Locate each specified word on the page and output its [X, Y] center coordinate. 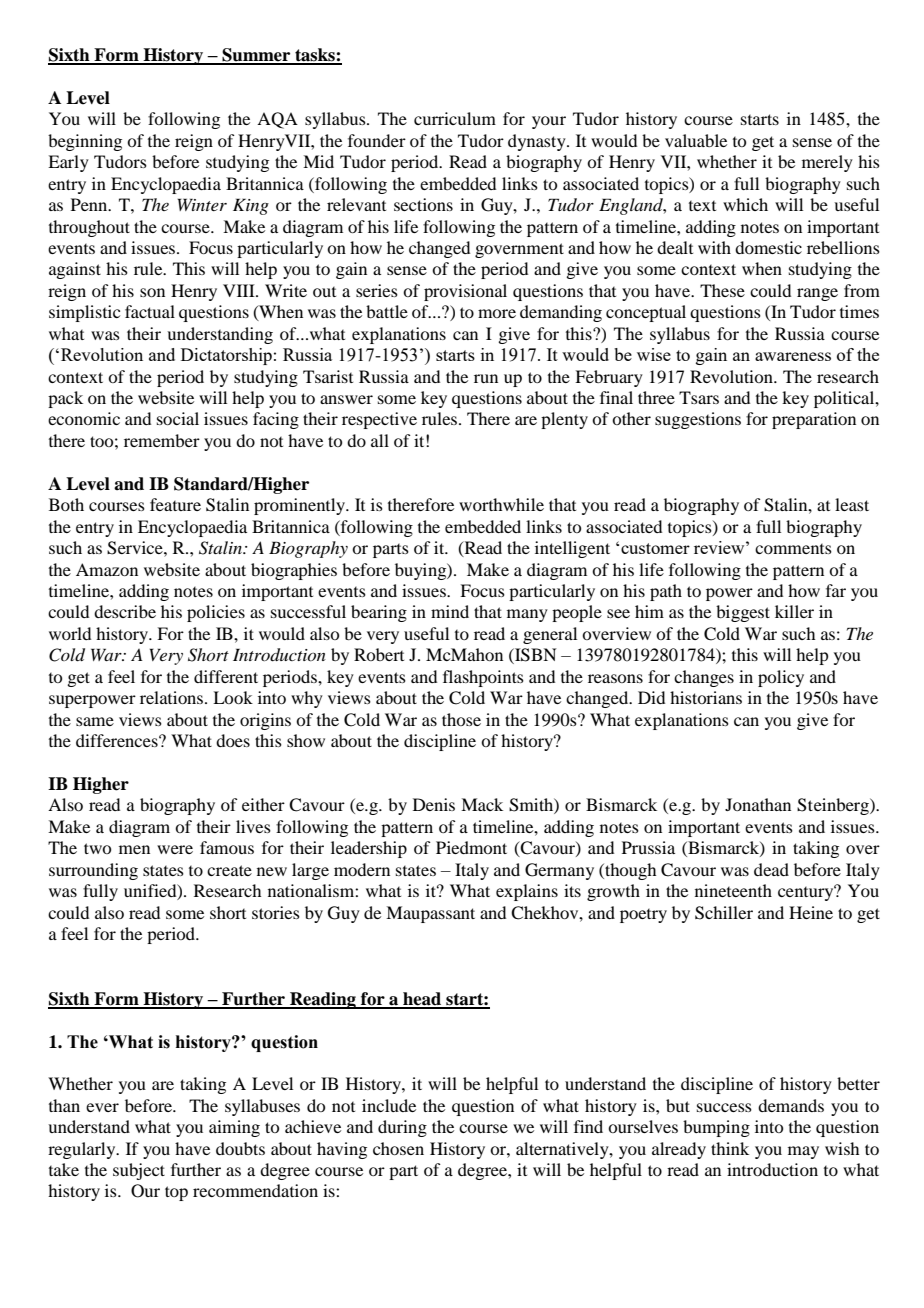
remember [162, 440]
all [380, 440]
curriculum [455, 118]
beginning [85, 142]
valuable [696, 140]
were [175, 849]
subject [139, 1171]
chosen [398, 1148]
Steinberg [834, 806]
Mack [482, 804]
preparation [814, 420]
